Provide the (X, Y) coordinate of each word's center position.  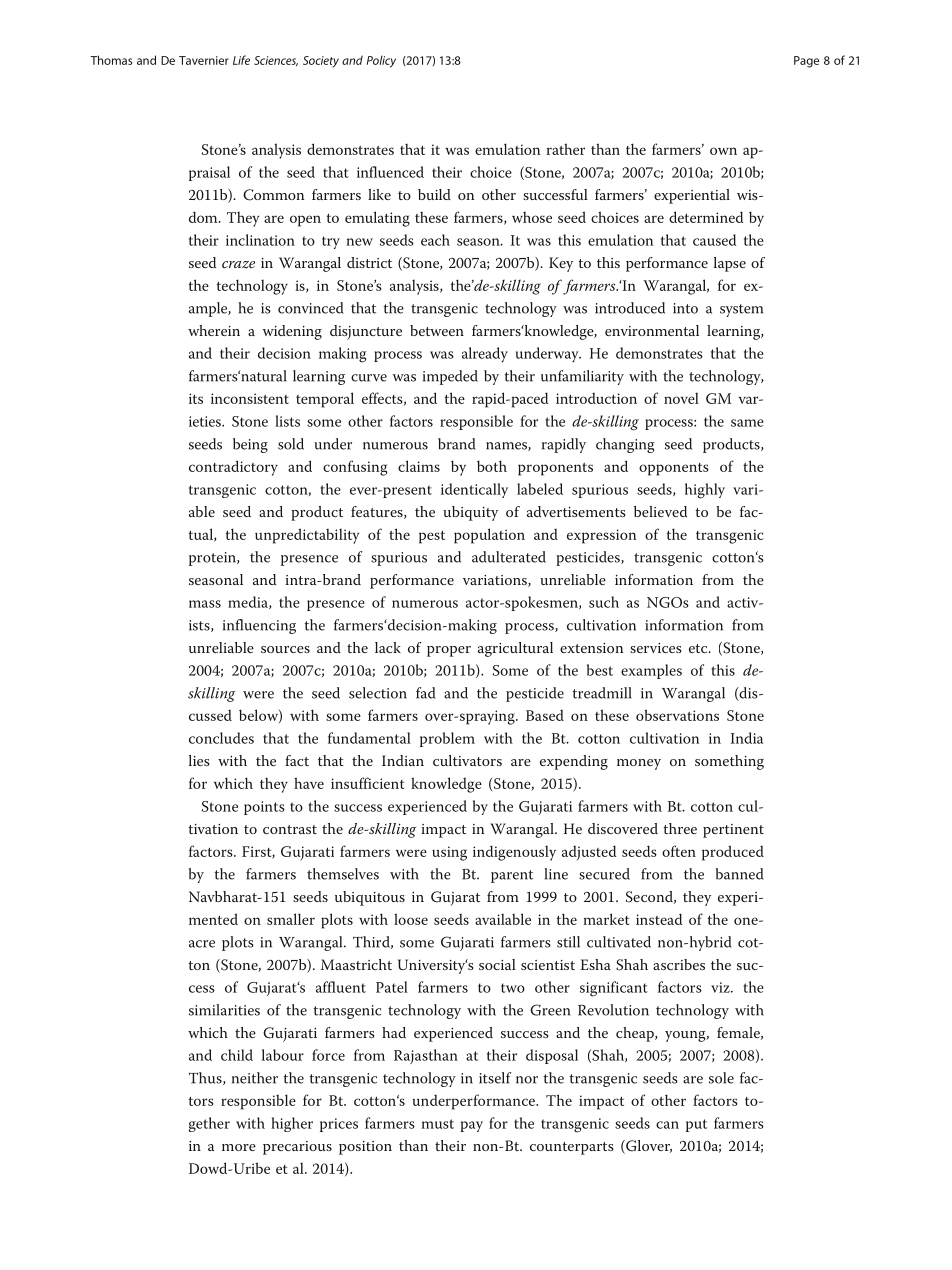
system (741, 310)
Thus (206, 1078)
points (264, 808)
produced (733, 853)
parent (512, 876)
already (485, 355)
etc (699, 648)
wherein (214, 330)
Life (241, 60)
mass (205, 604)
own (723, 151)
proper (449, 651)
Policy (381, 61)
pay (471, 1126)
